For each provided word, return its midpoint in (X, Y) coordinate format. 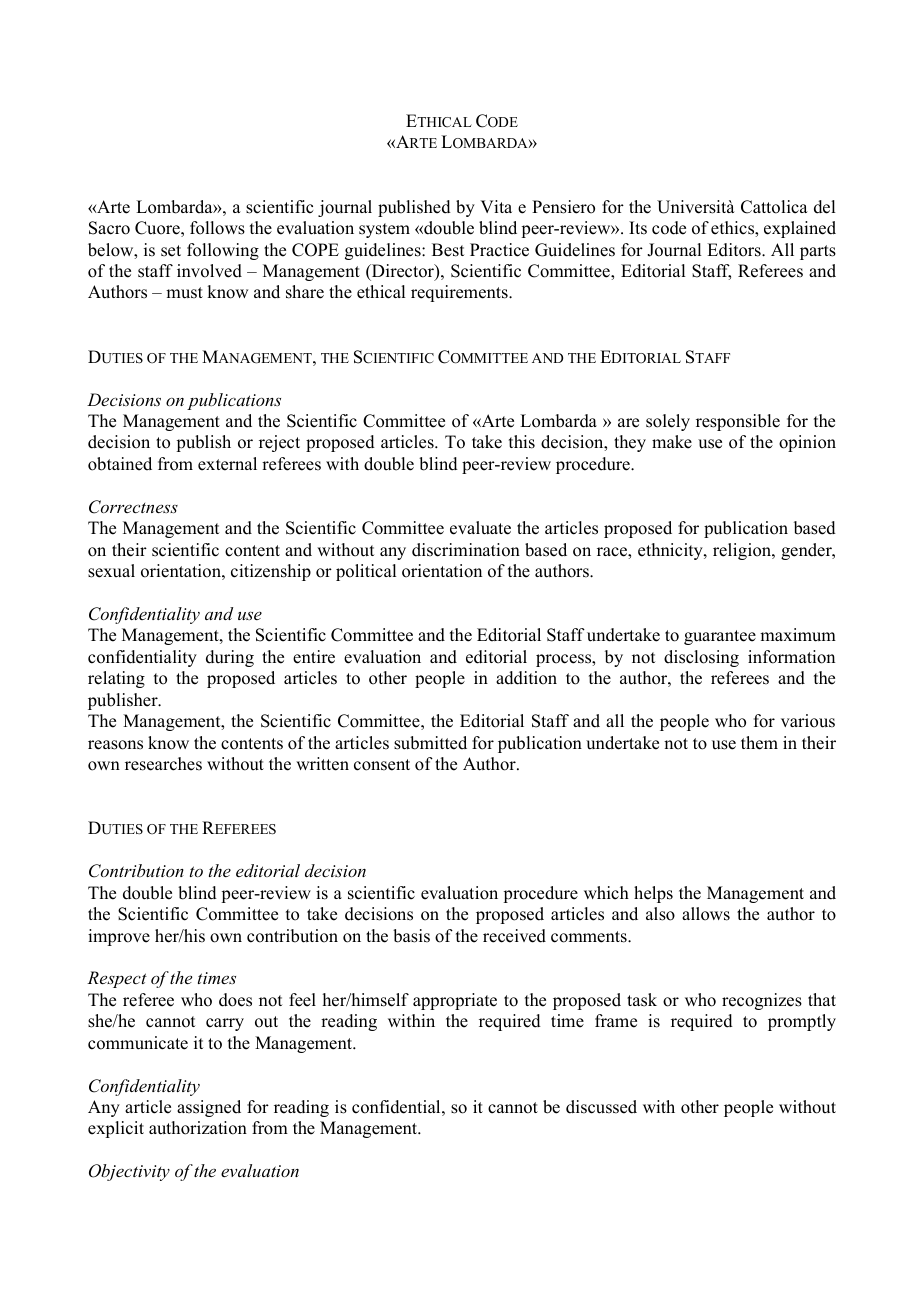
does (235, 1000)
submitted (430, 743)
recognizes (762, 1001)
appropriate (455, 1001)
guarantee (720, 637)
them (759, 743)
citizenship (271, 572)
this (522, 442)
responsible (738, 422)
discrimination (466, 550)
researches (163, 764)
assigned (209, 1108)
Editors (735, 250)
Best (448, 250)
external (227, 464)
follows (217, 228)
